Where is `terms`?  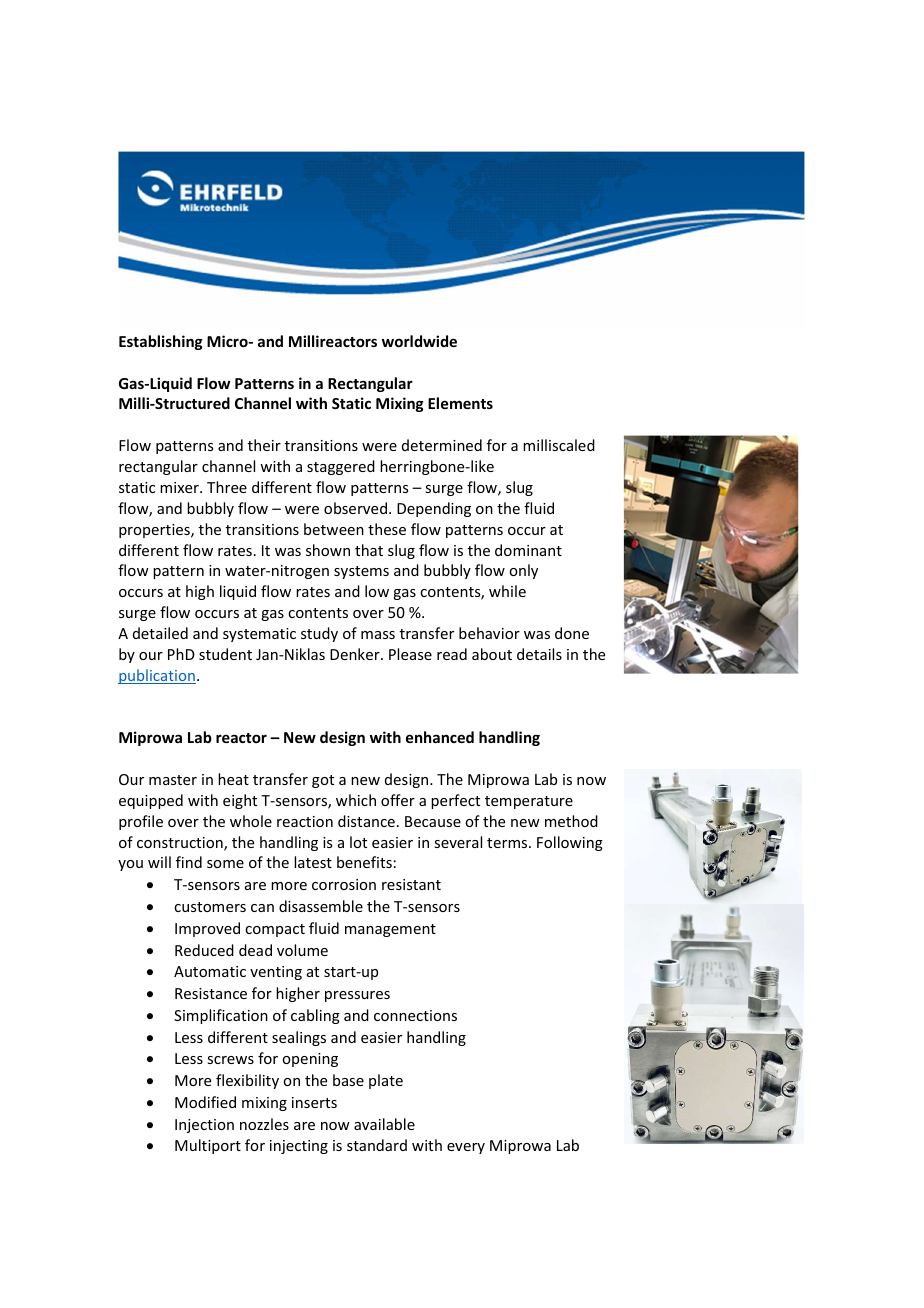
terms is located at coordinates (508, 843).
